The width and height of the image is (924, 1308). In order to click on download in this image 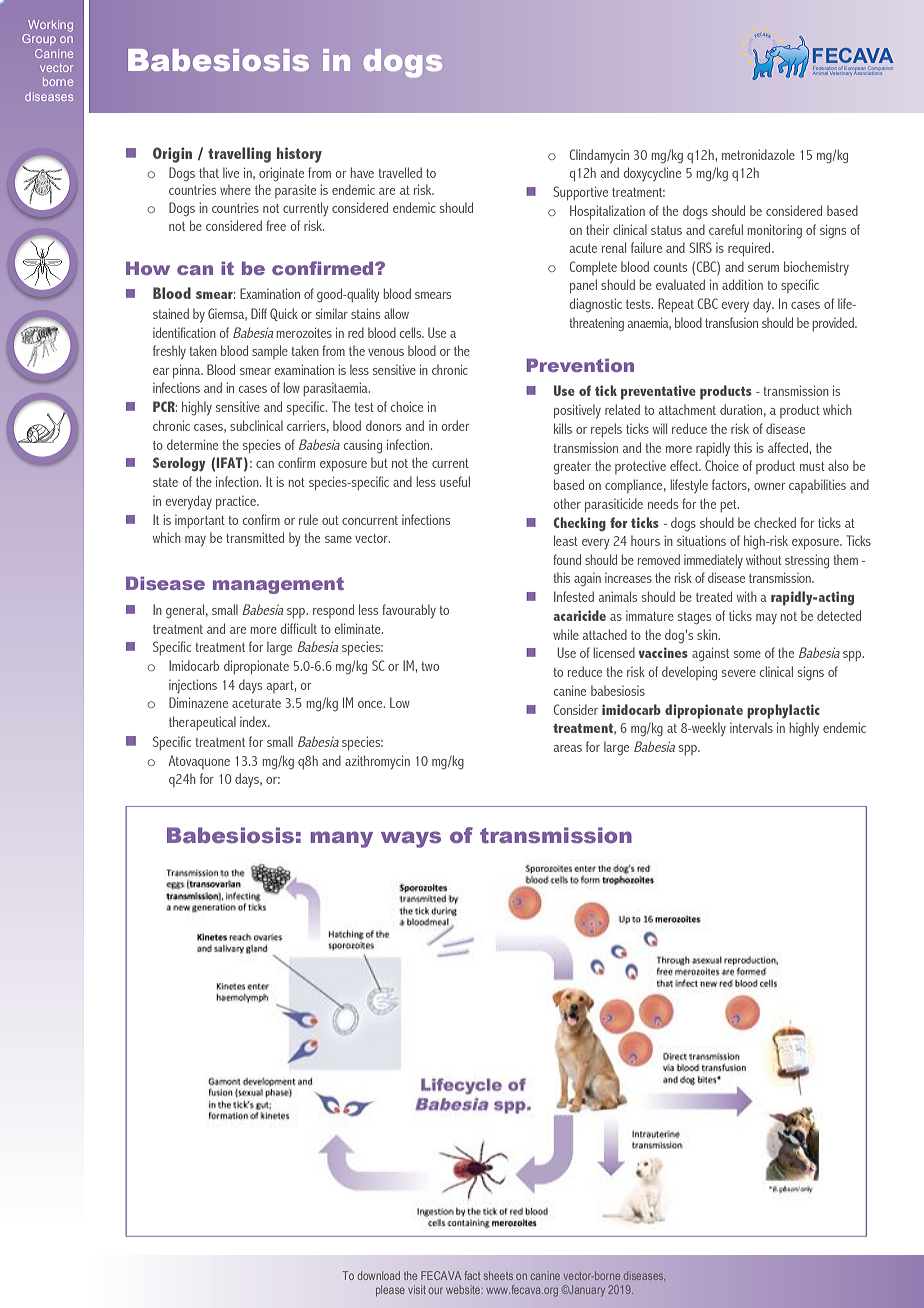, I will do `click(379, 1275)`.
